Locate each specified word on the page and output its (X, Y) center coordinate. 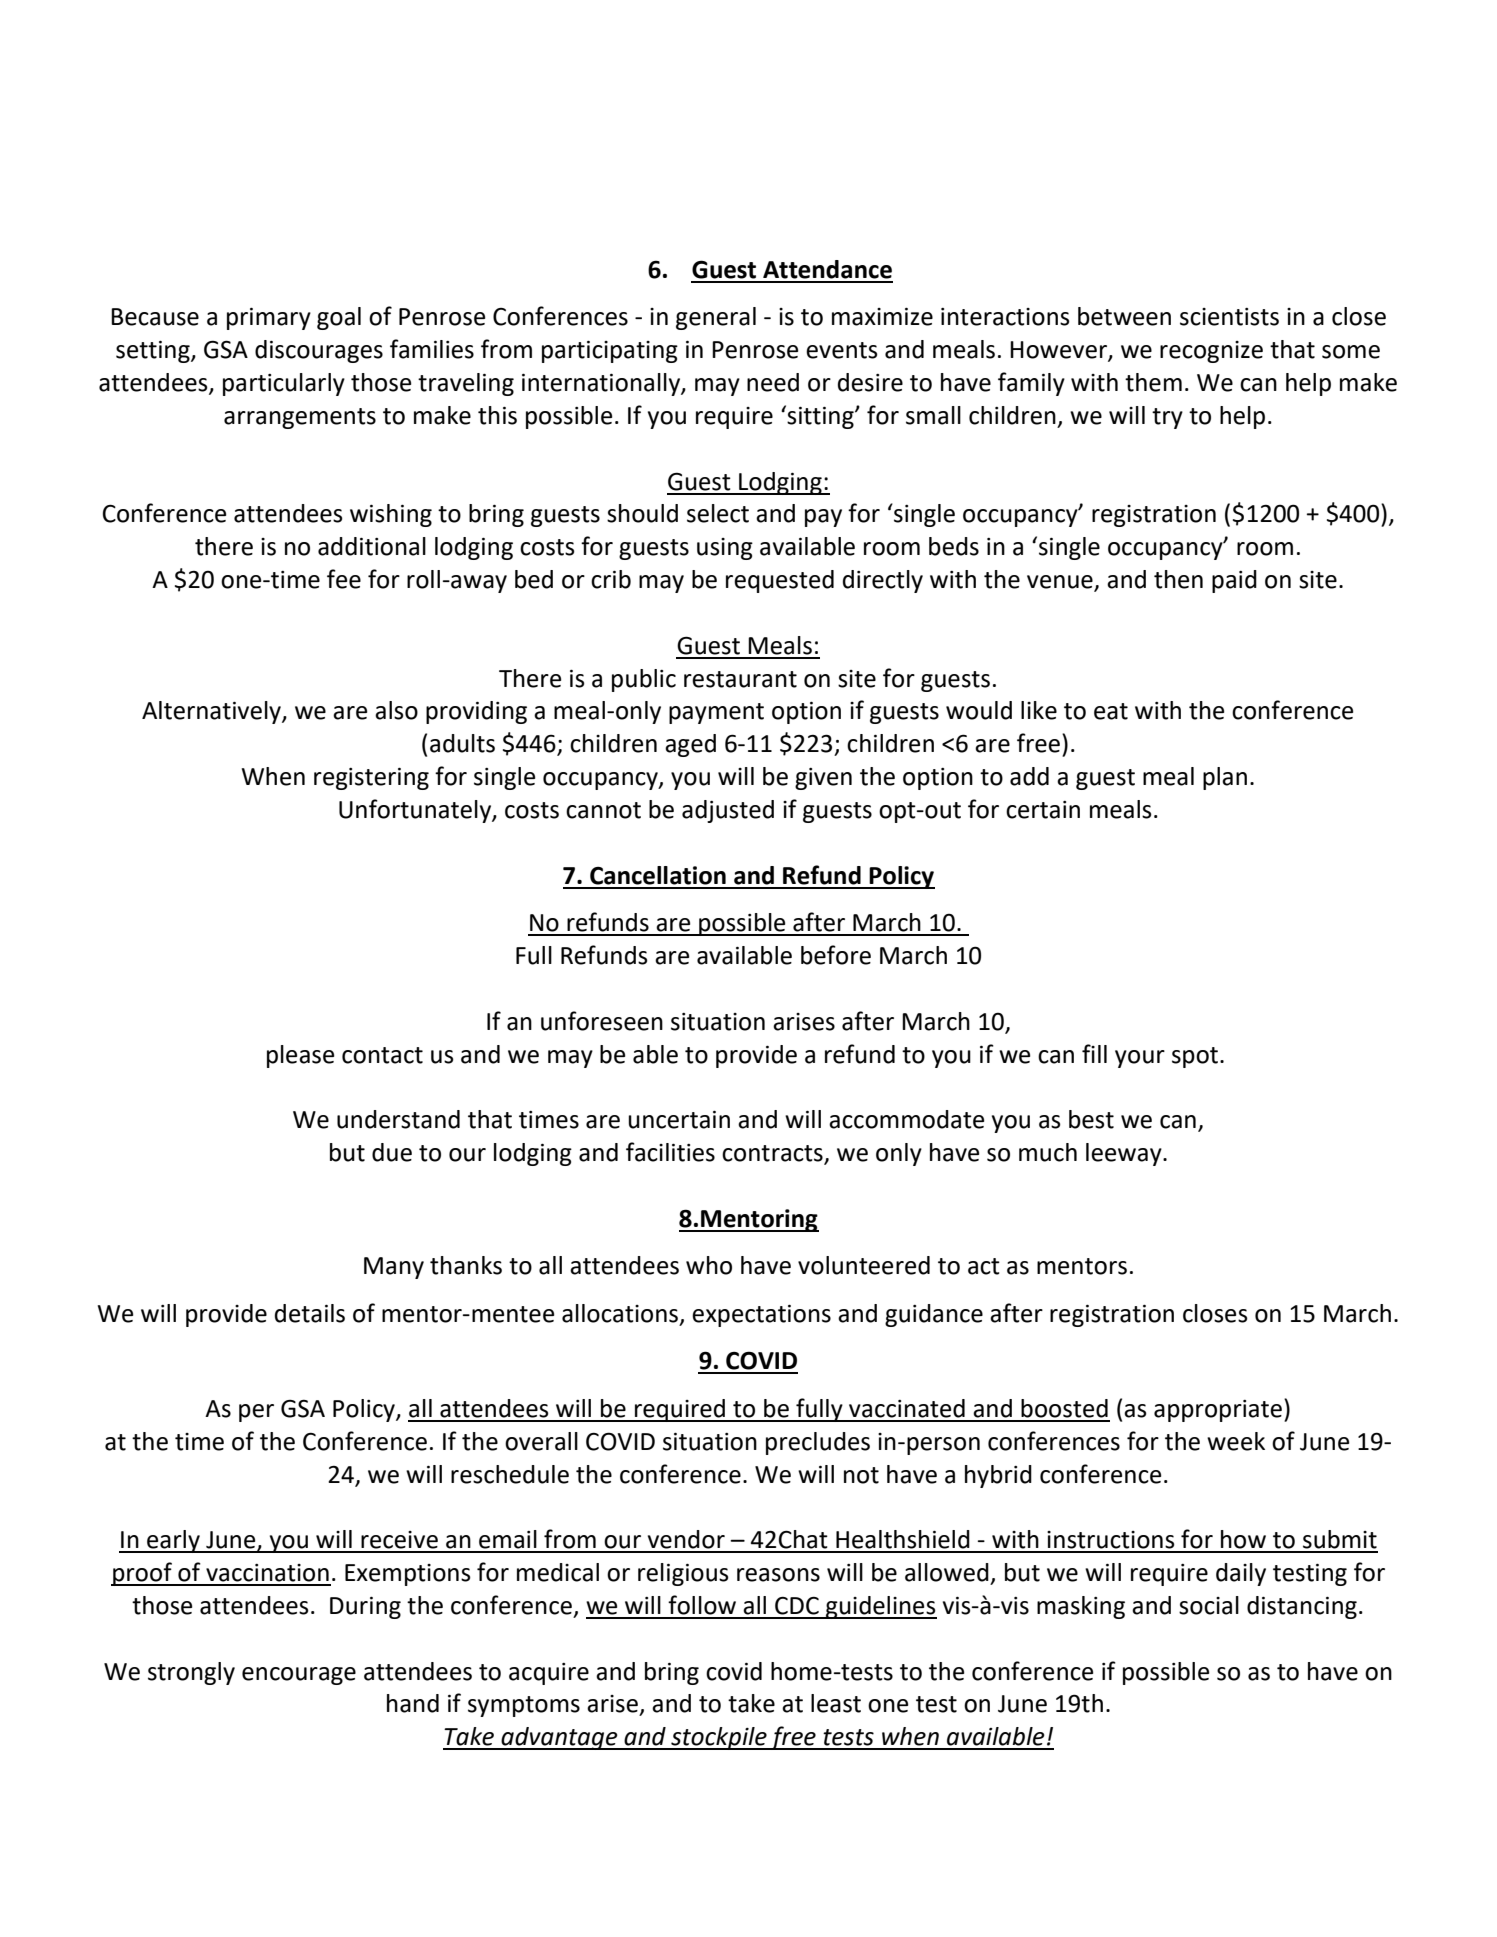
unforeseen (602, 1021)
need (773, 382)
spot (1196, 1057)
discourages (319, 351)
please (300, 1056)
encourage (299, 1676)
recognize (1211, 352)
